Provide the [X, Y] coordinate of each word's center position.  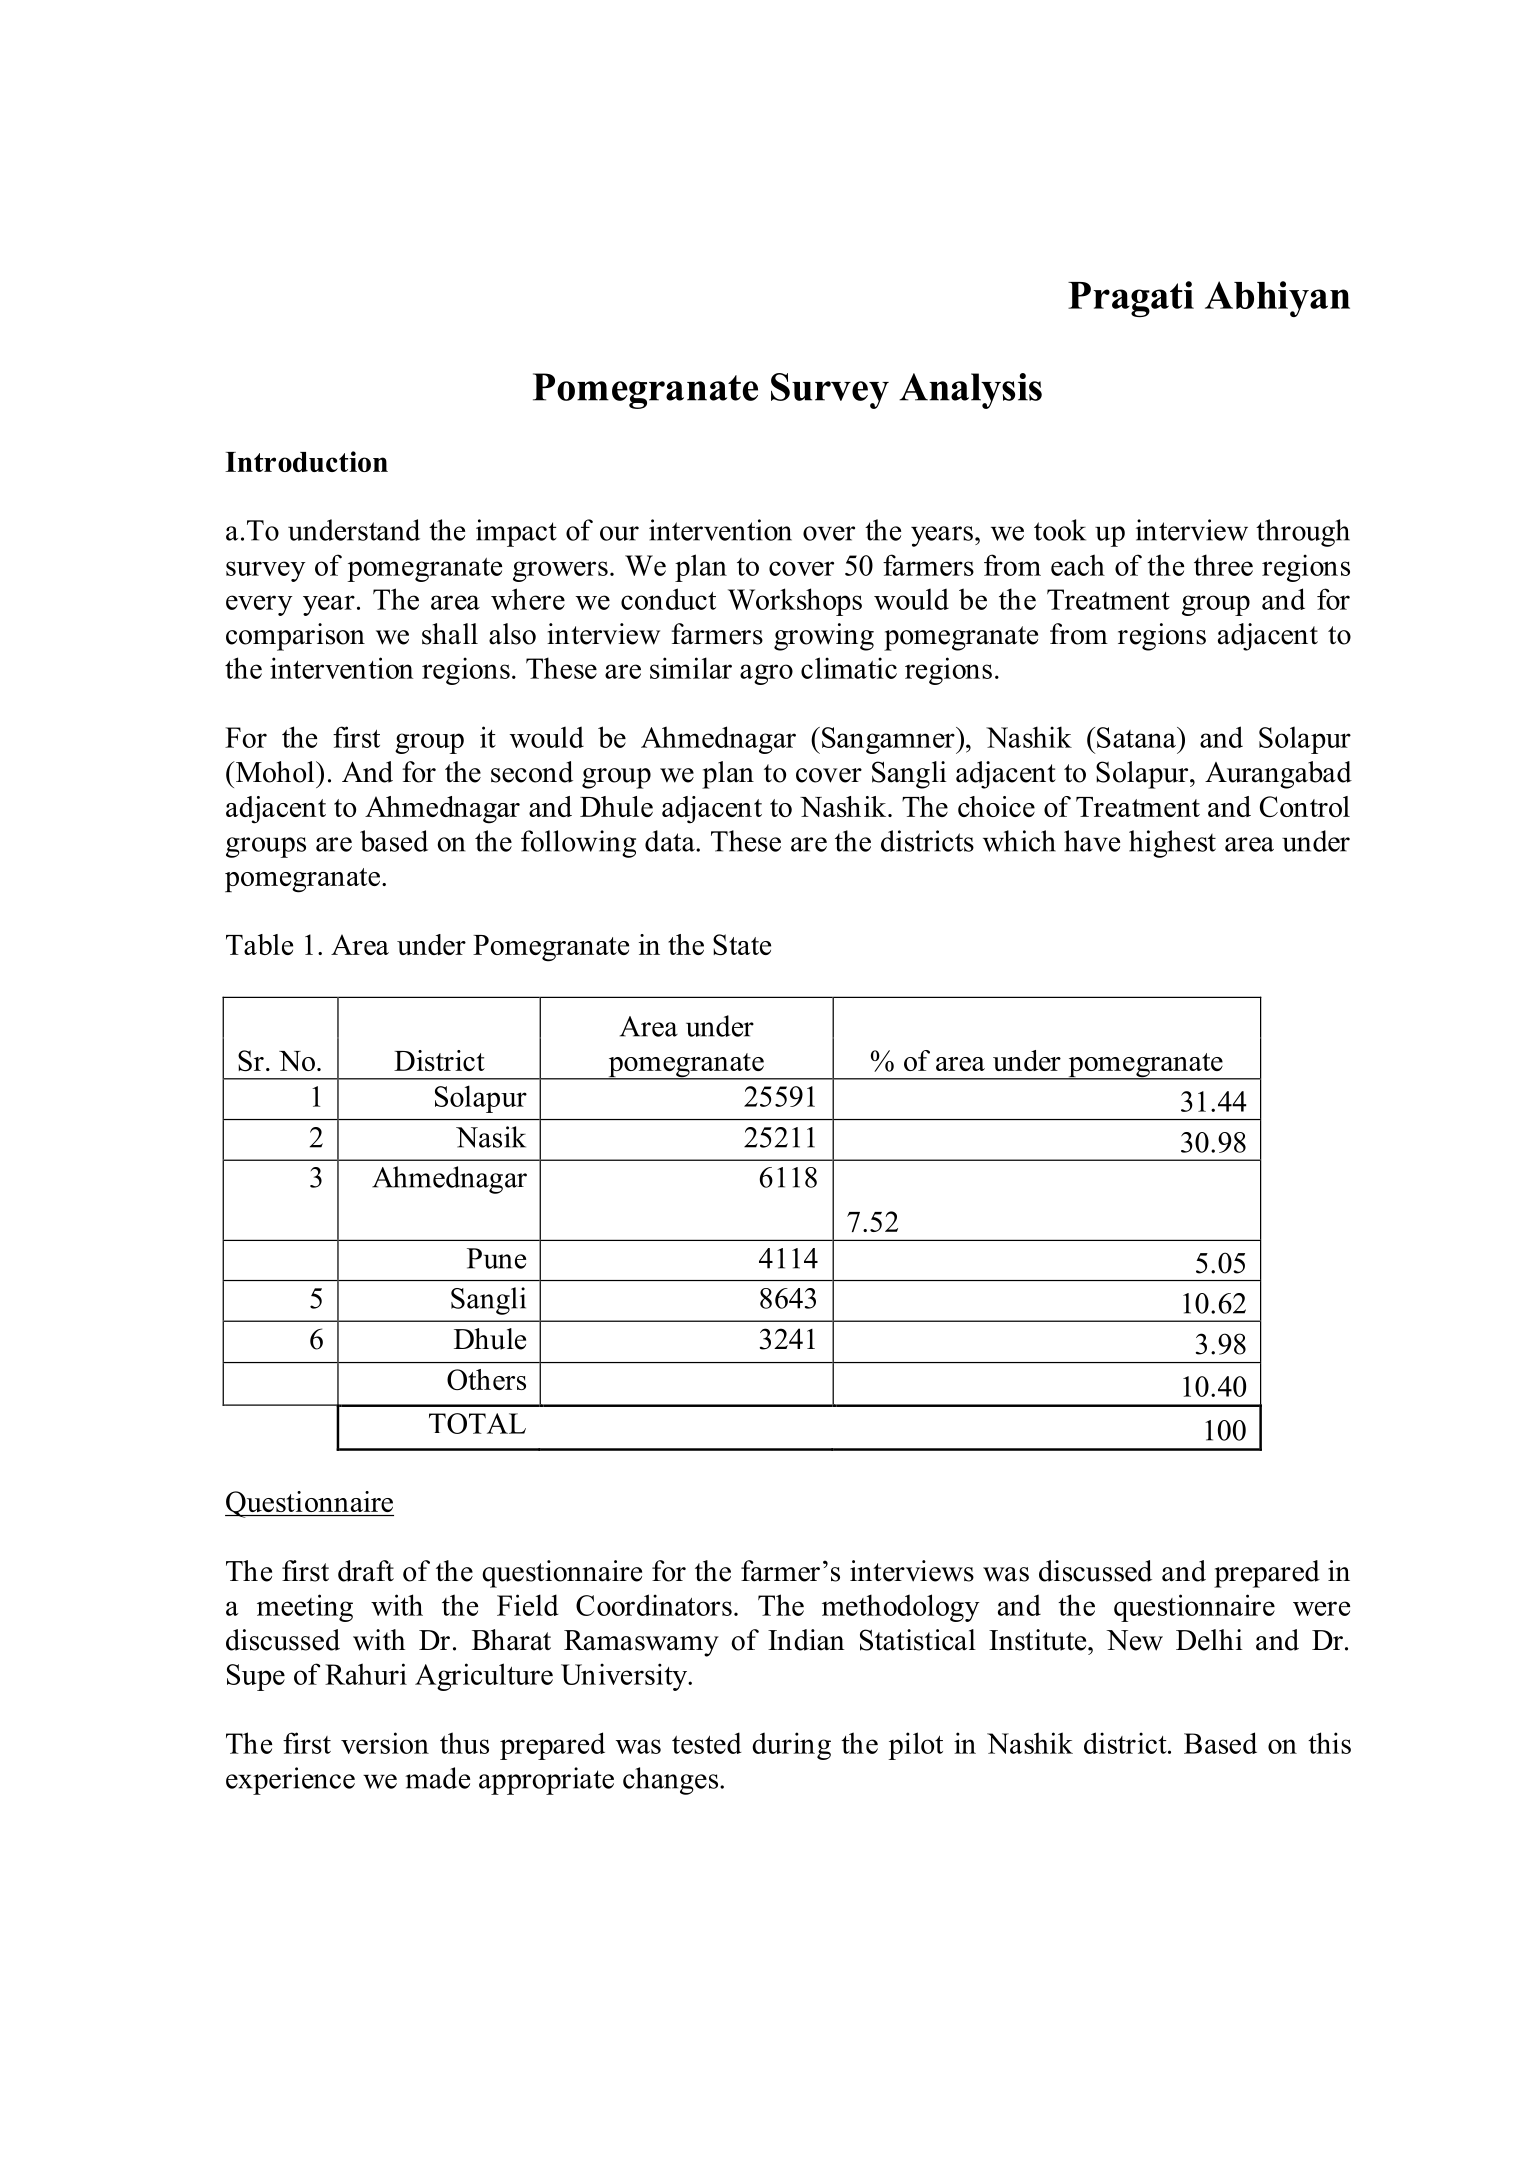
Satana [1137, 737]
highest [1172, 844]
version [385, 1743]
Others [486, 1379]
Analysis [970, 391]
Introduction [306, 461]
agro [766, 674]
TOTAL [477, 1423]
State [742, 944]
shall [450, 634]
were [1321, 1608]
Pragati [1131, 299]
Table [259, 944]
